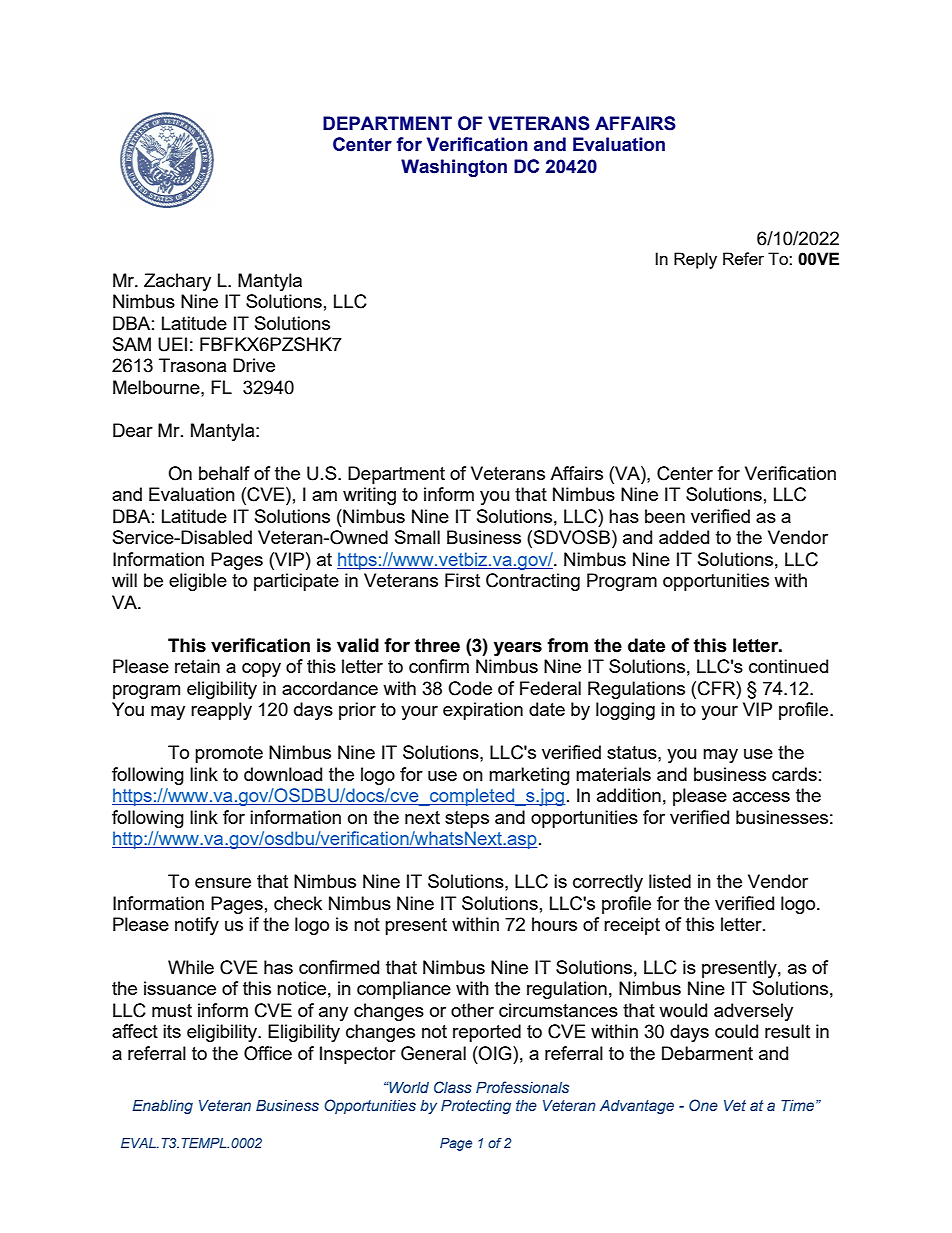 The width and height of the screenshot is (952, 1233). What do you see at coordinates (224, 473) in the screenshot?
I see `behalf` at bounding box center [224, 473].
